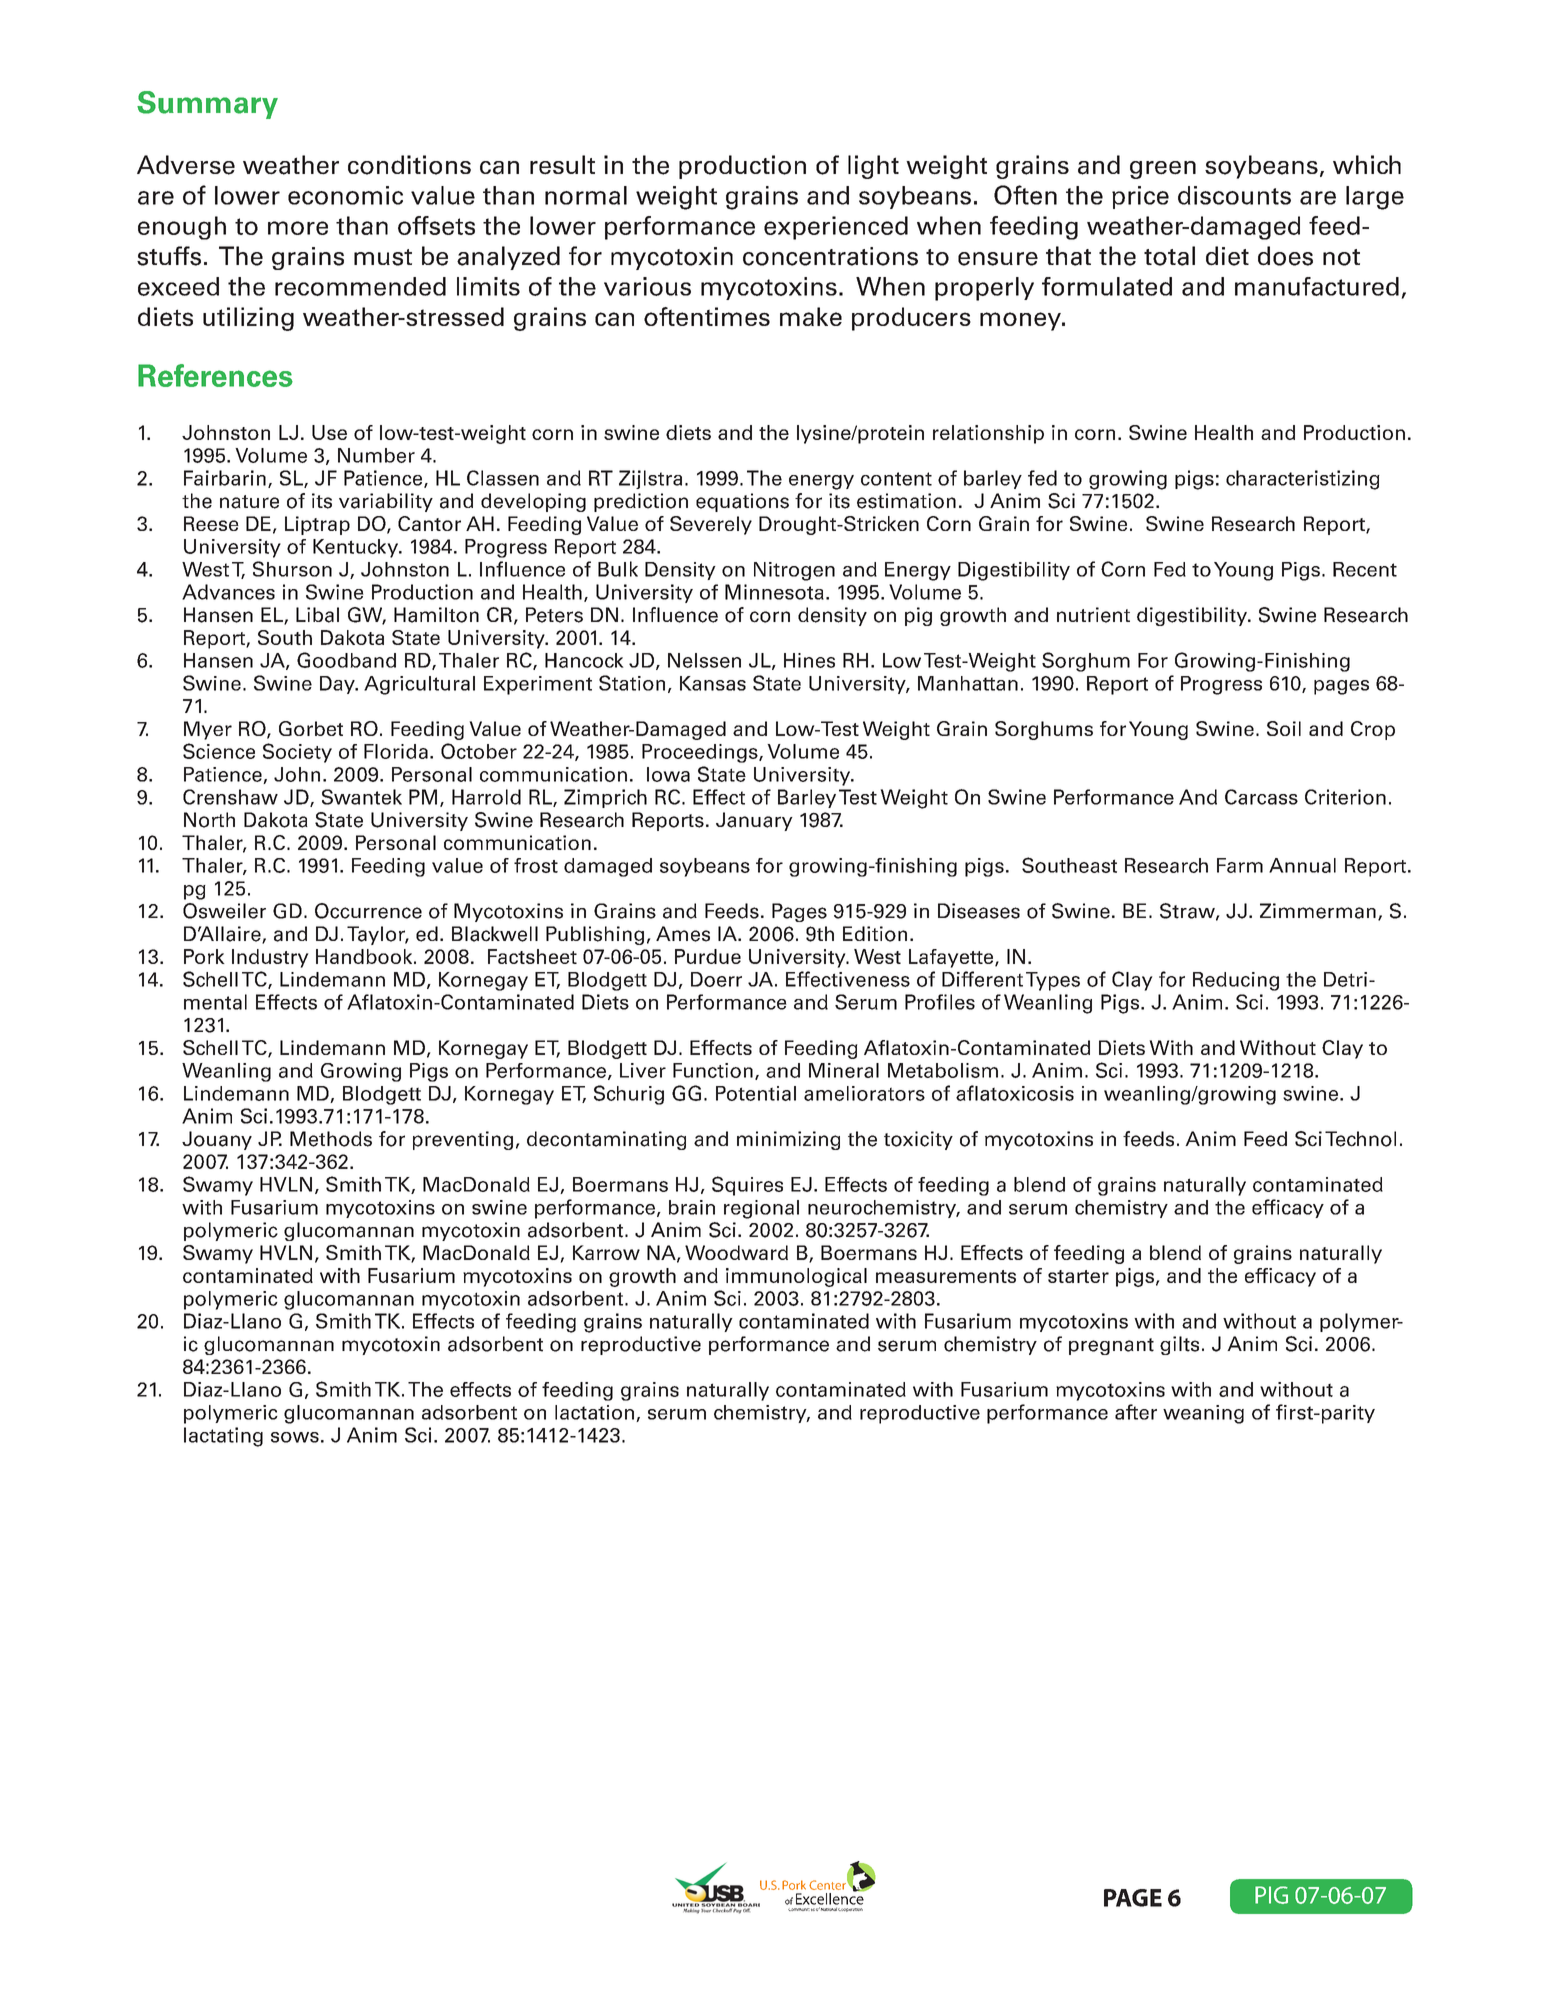 Image resolution: width=1549 pixels, height=2005 pixels. Describe the element at coordinates (1236, 981) in the screenshot. I see `Reducing` at that location.
